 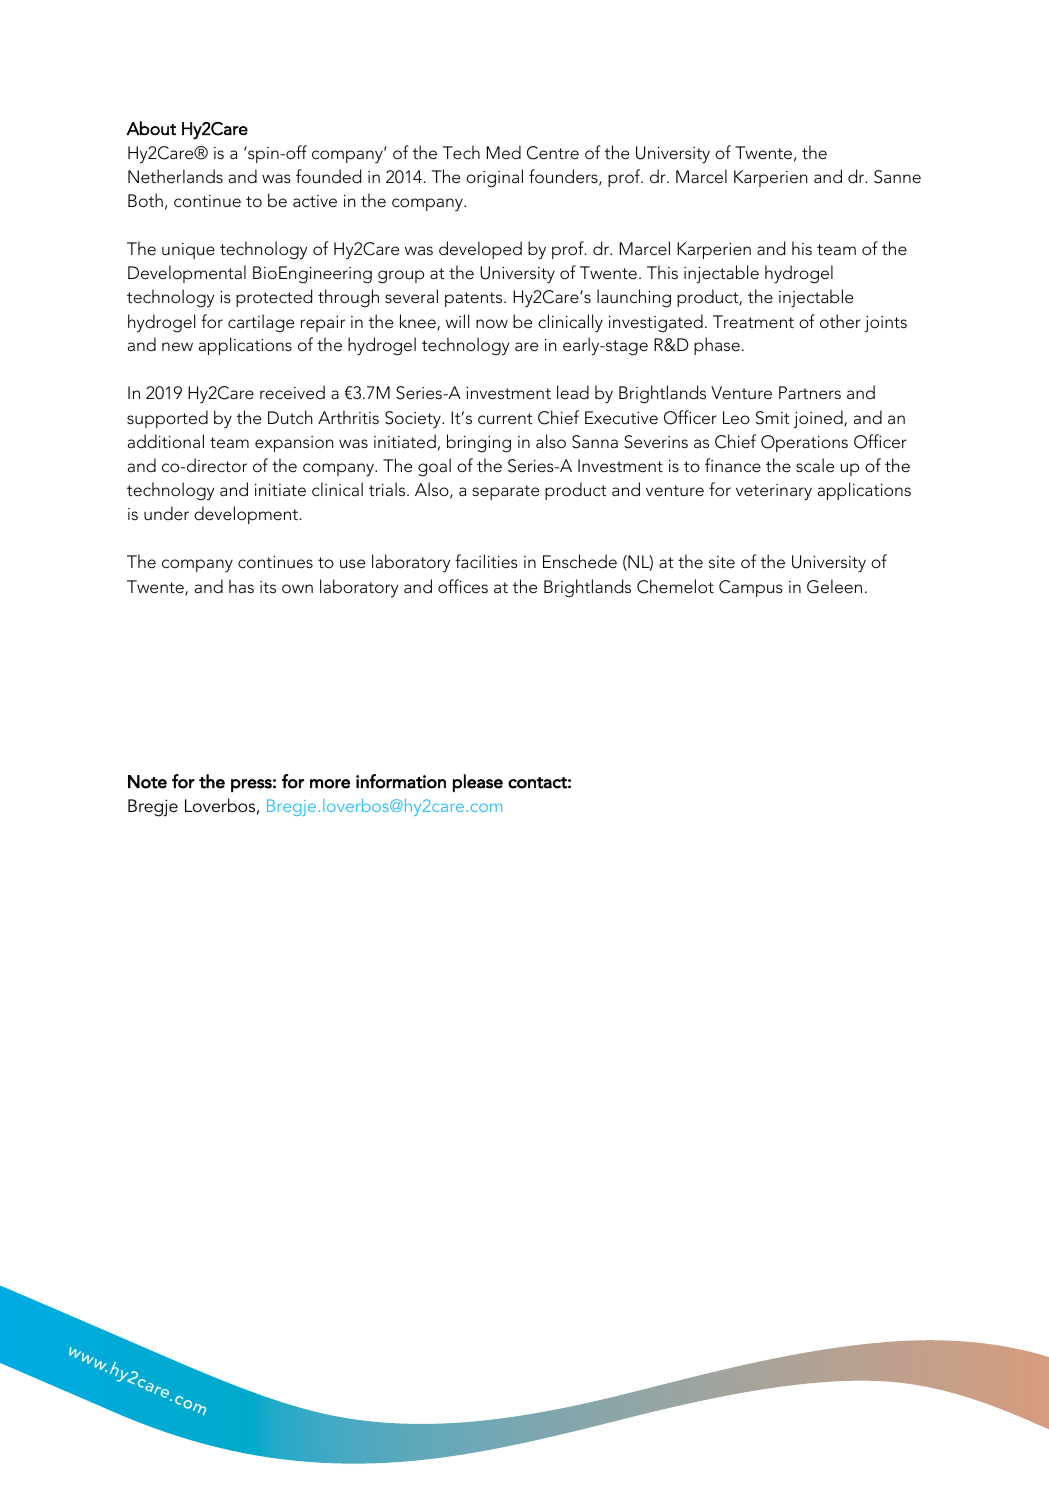 I want to click on bringing, so click(x=479, y=443).
